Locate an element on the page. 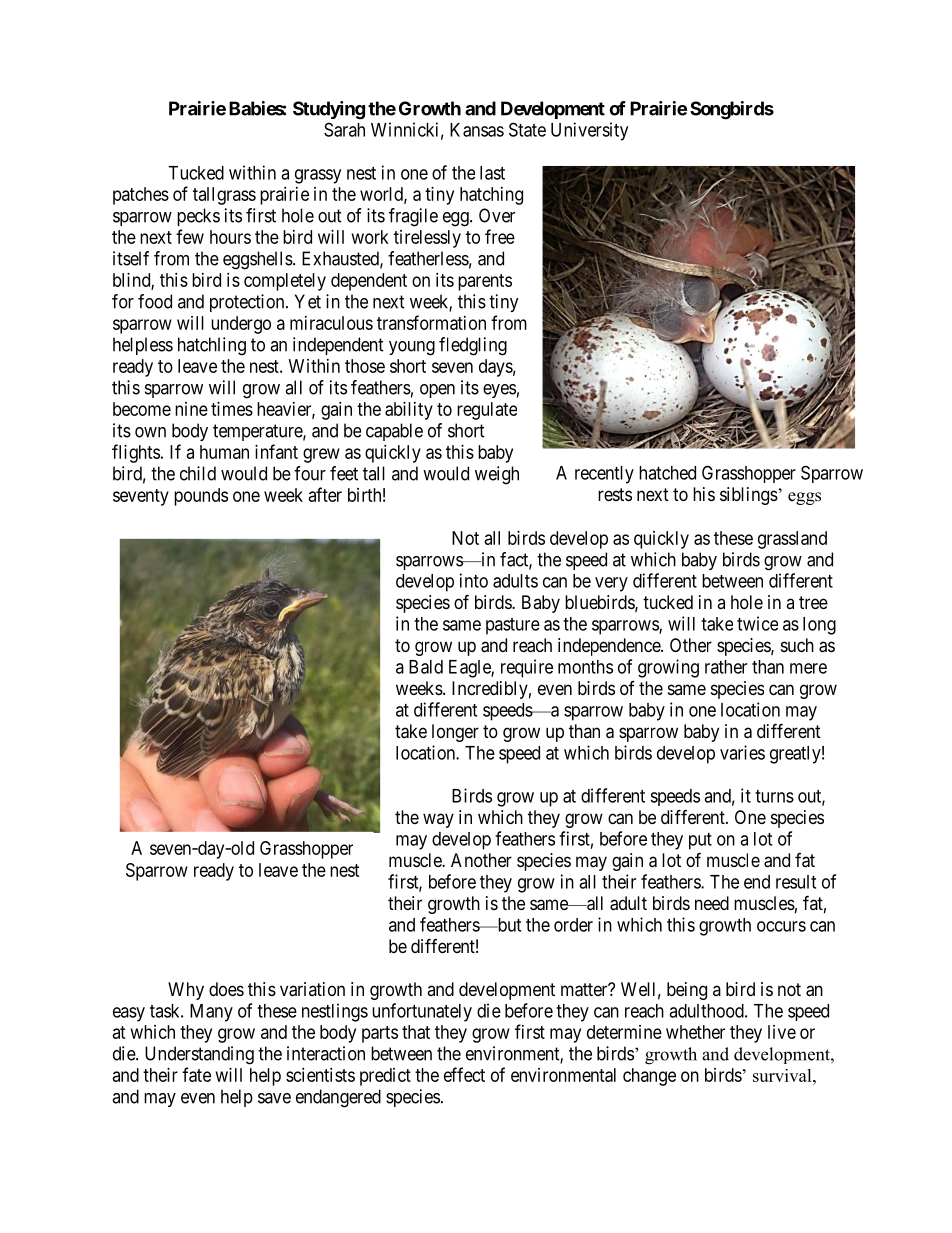 This page has width=952, height=1233. Kansas is located at coordinates (477, 130).
